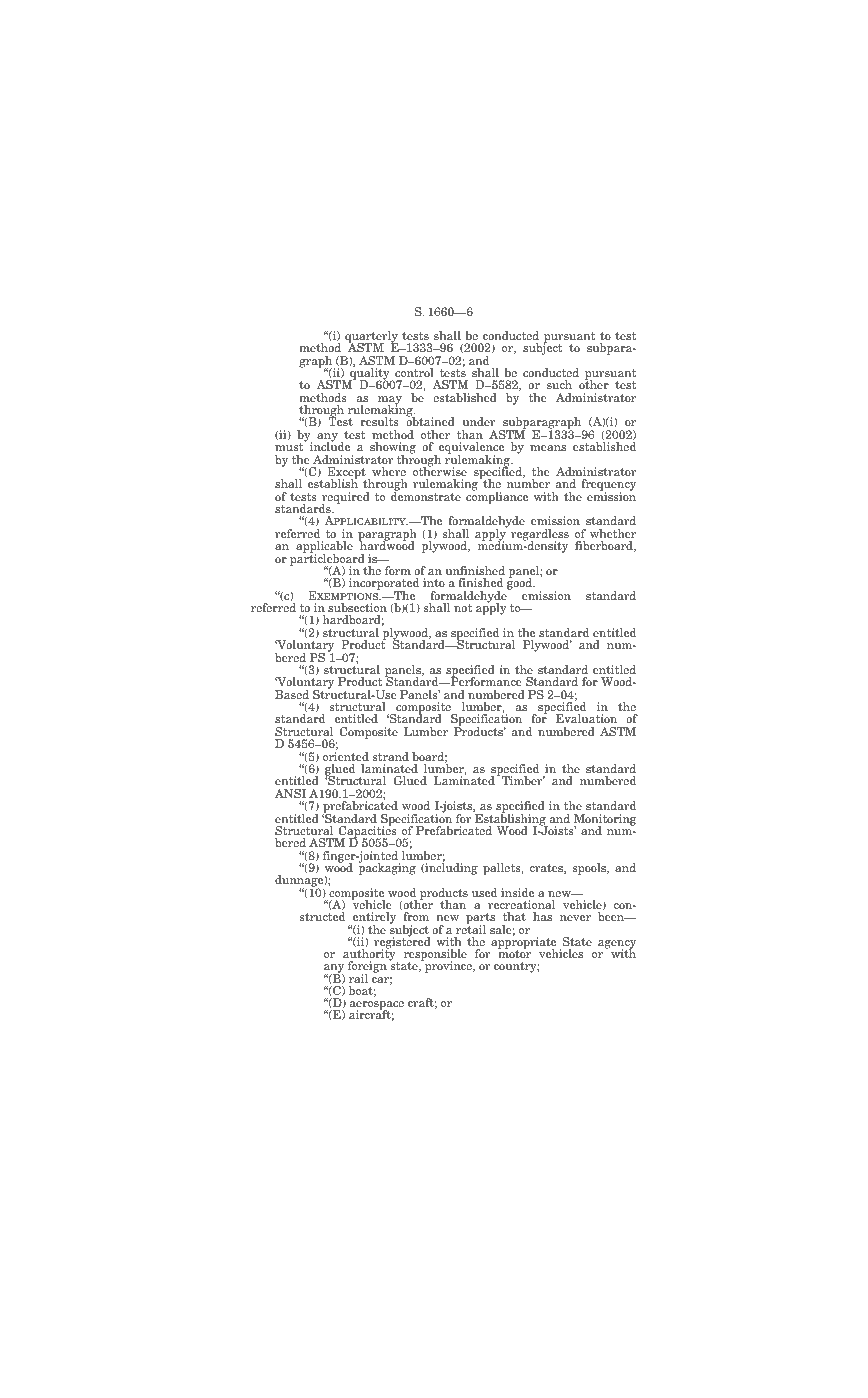 The height and width of the screenshot is (1398, 868). I want to click on ANSI, so click(290, 793).
